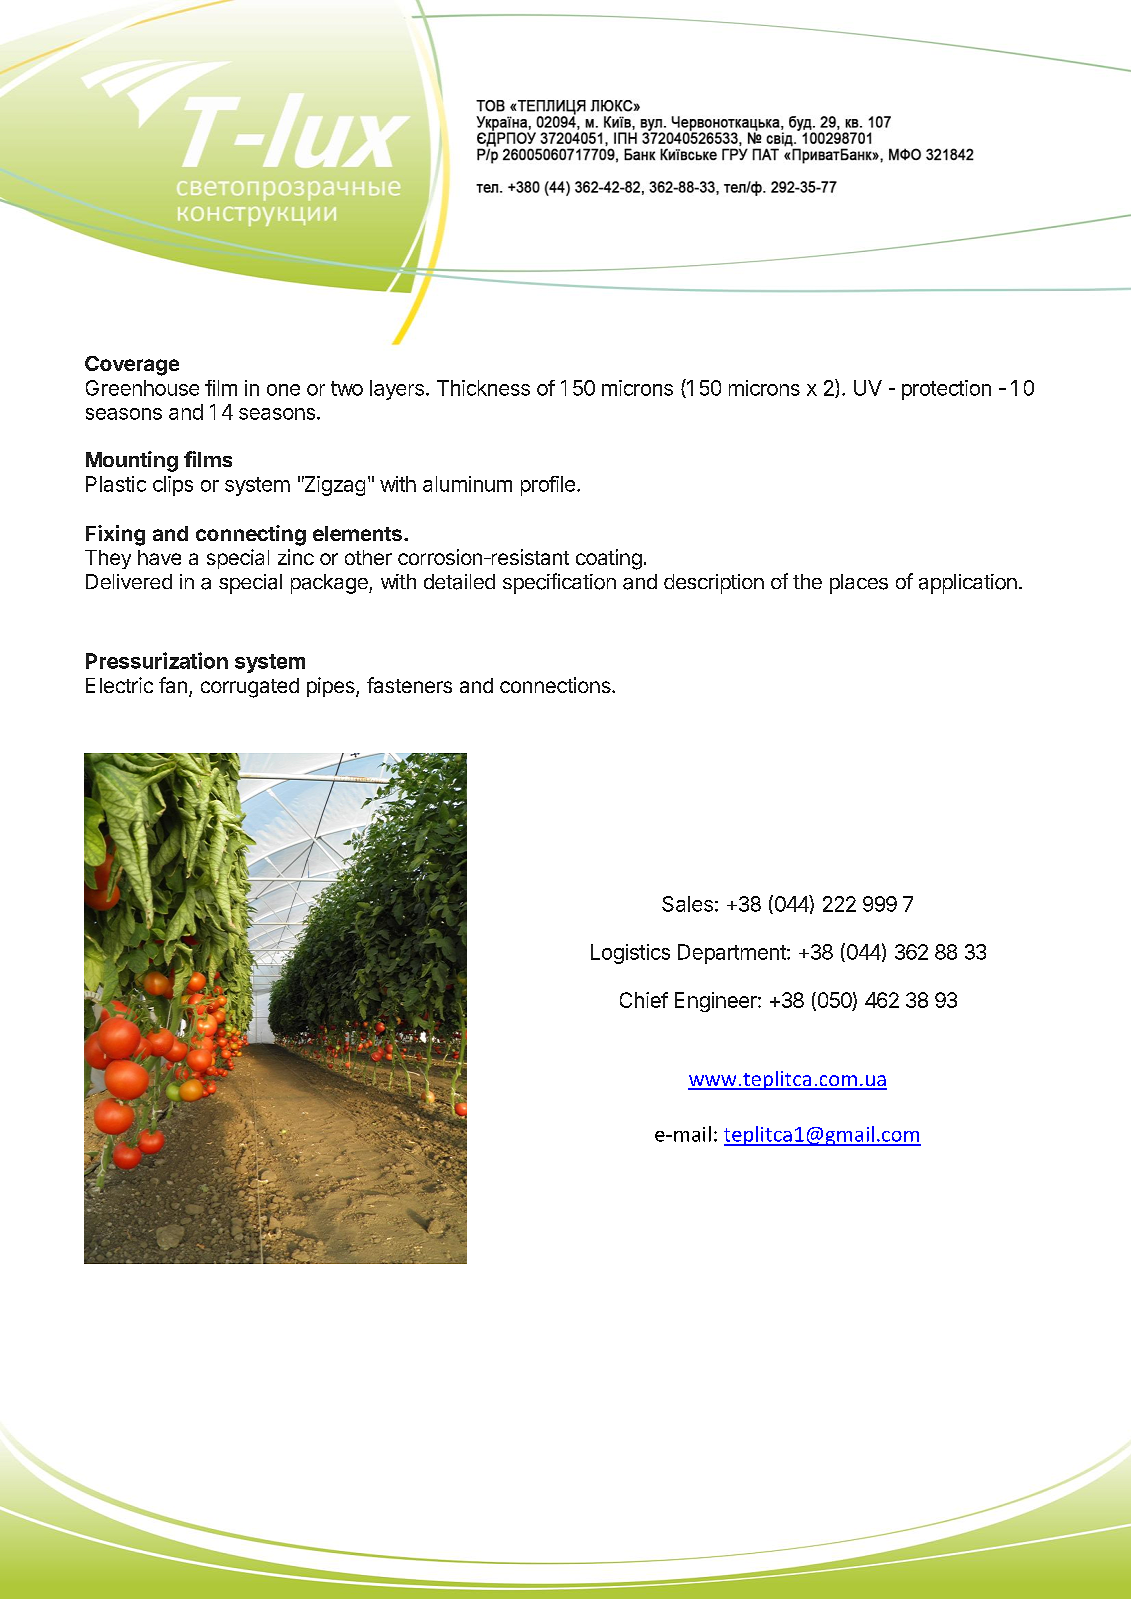 The height and width of the screenshot is (1599, 1131). I want to click on Thickness, so click(483, 388).
